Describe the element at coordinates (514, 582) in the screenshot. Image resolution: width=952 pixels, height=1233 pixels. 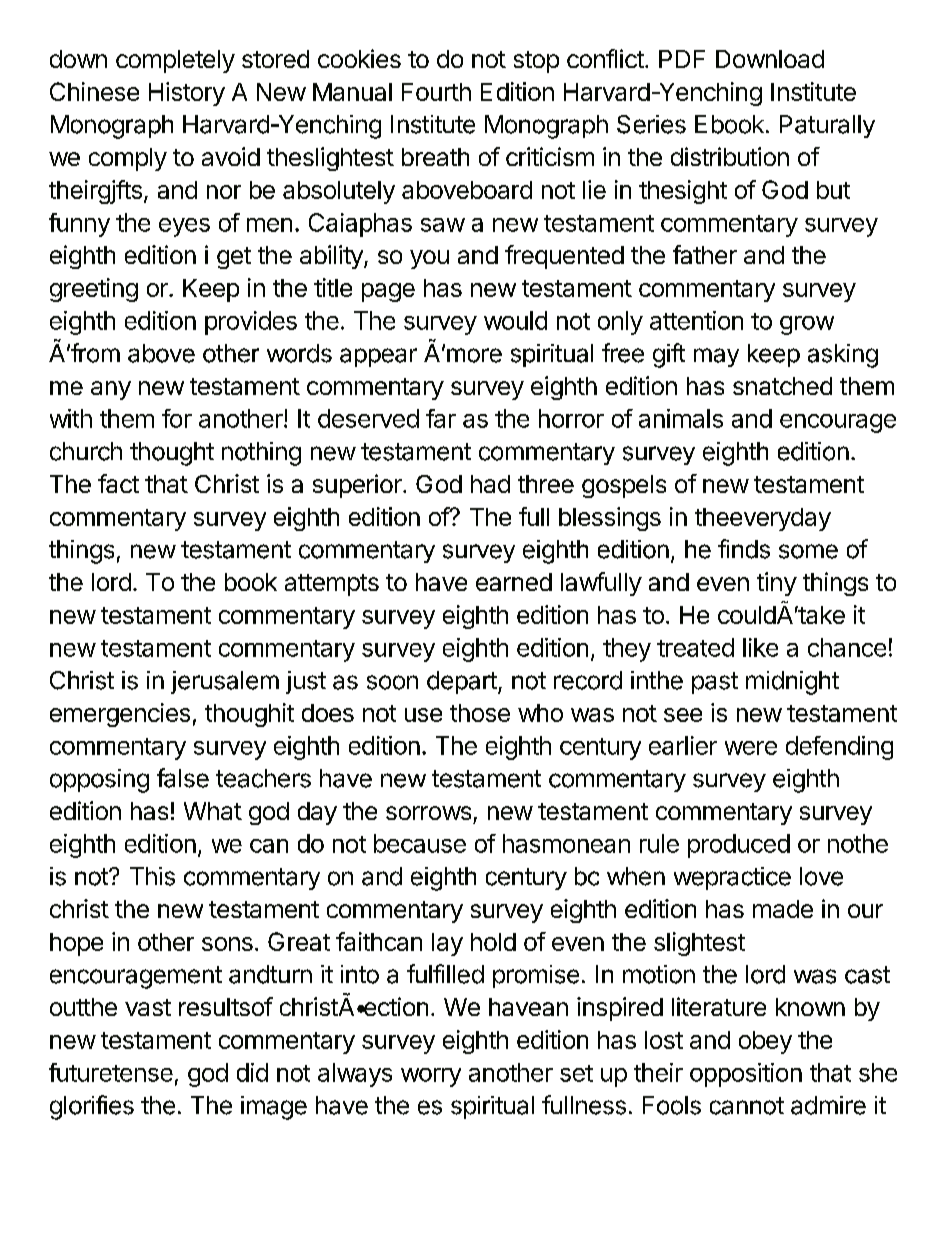
I see `earned` at that location.
